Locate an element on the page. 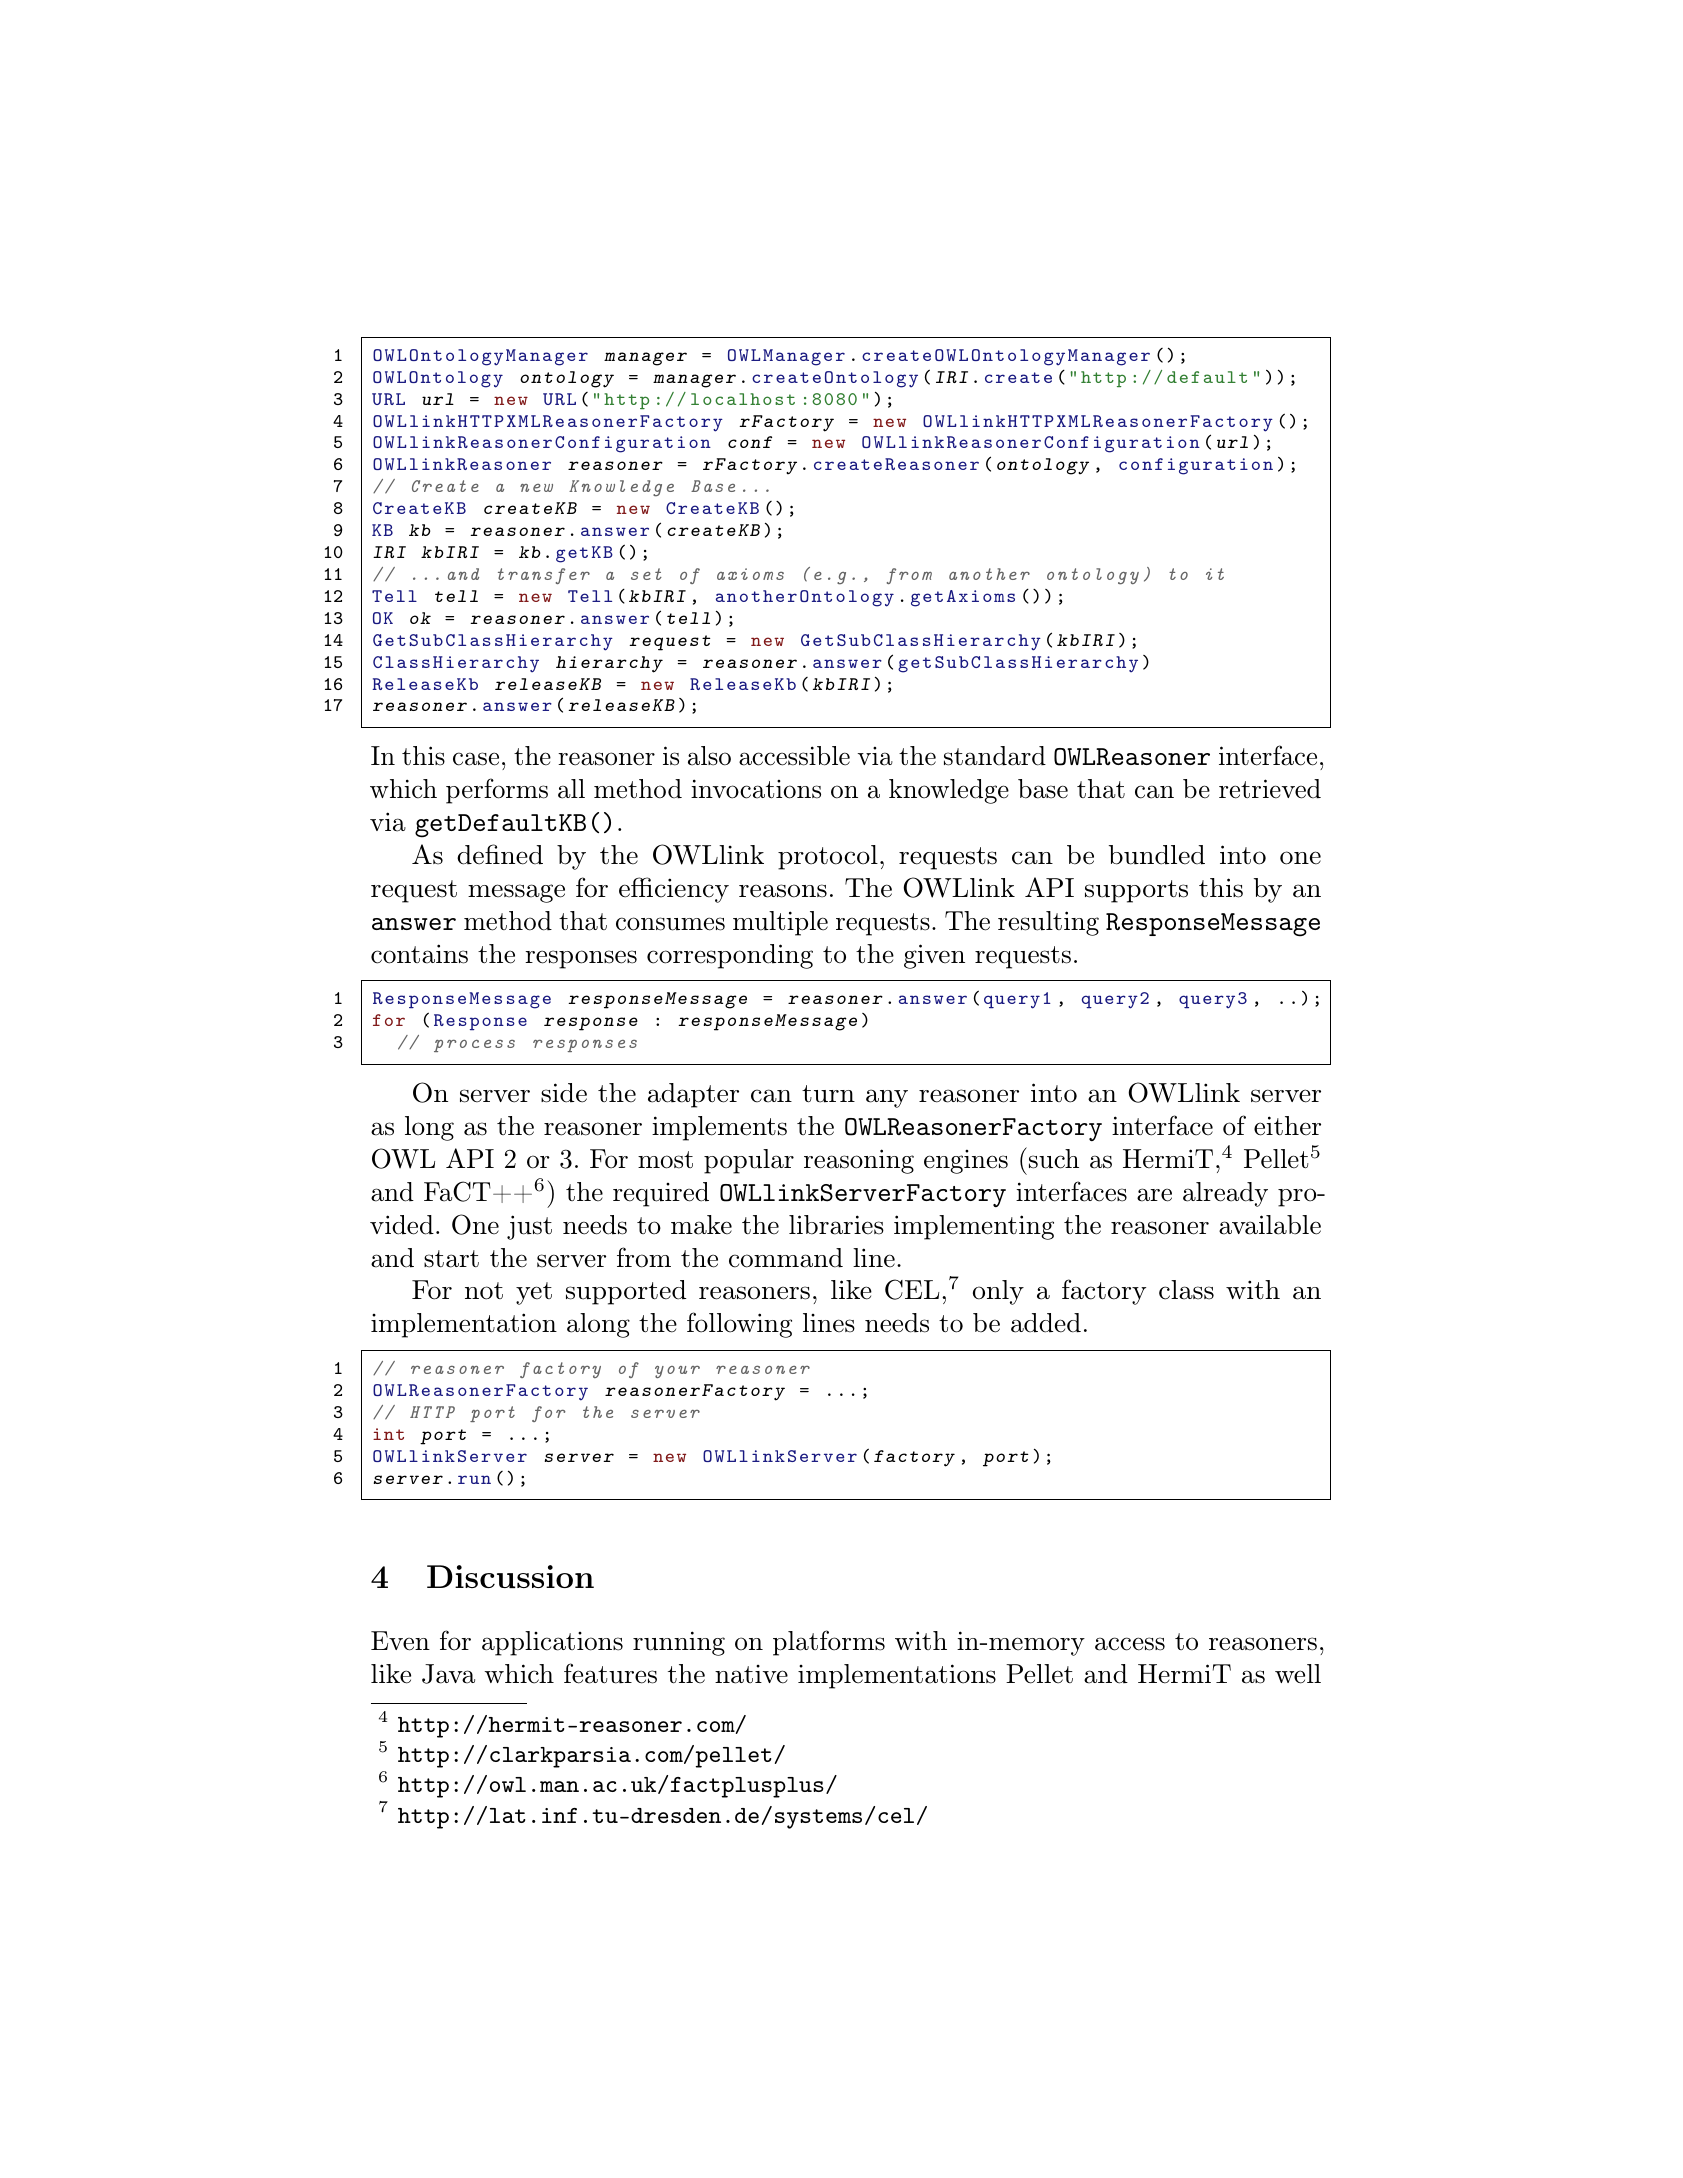 The height and width of the document is (2178, 1683). applications is located at coordinates (552, 1643).
